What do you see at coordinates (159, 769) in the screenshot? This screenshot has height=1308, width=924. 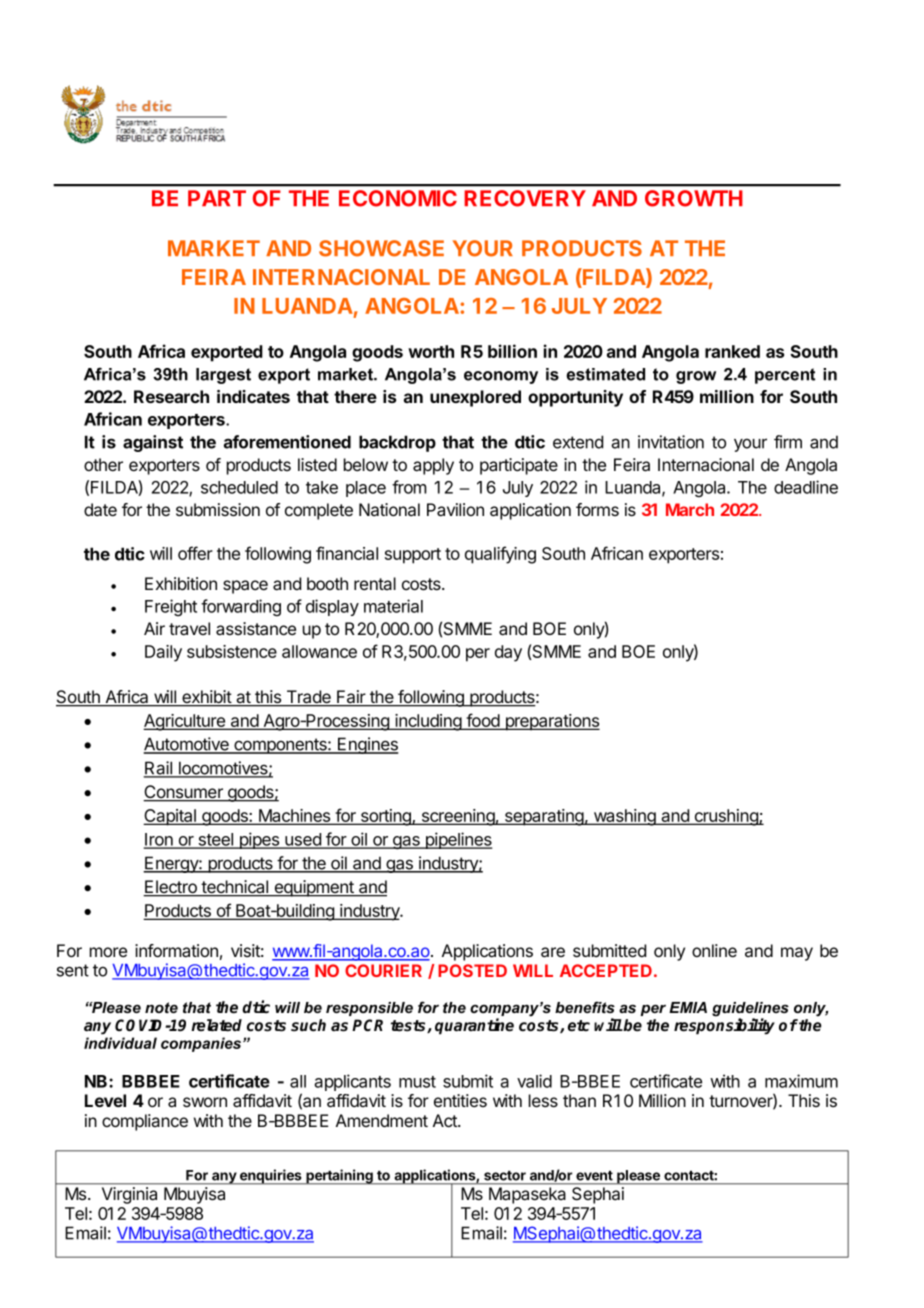 I see `Rail` at bounding box center [159, 769].
